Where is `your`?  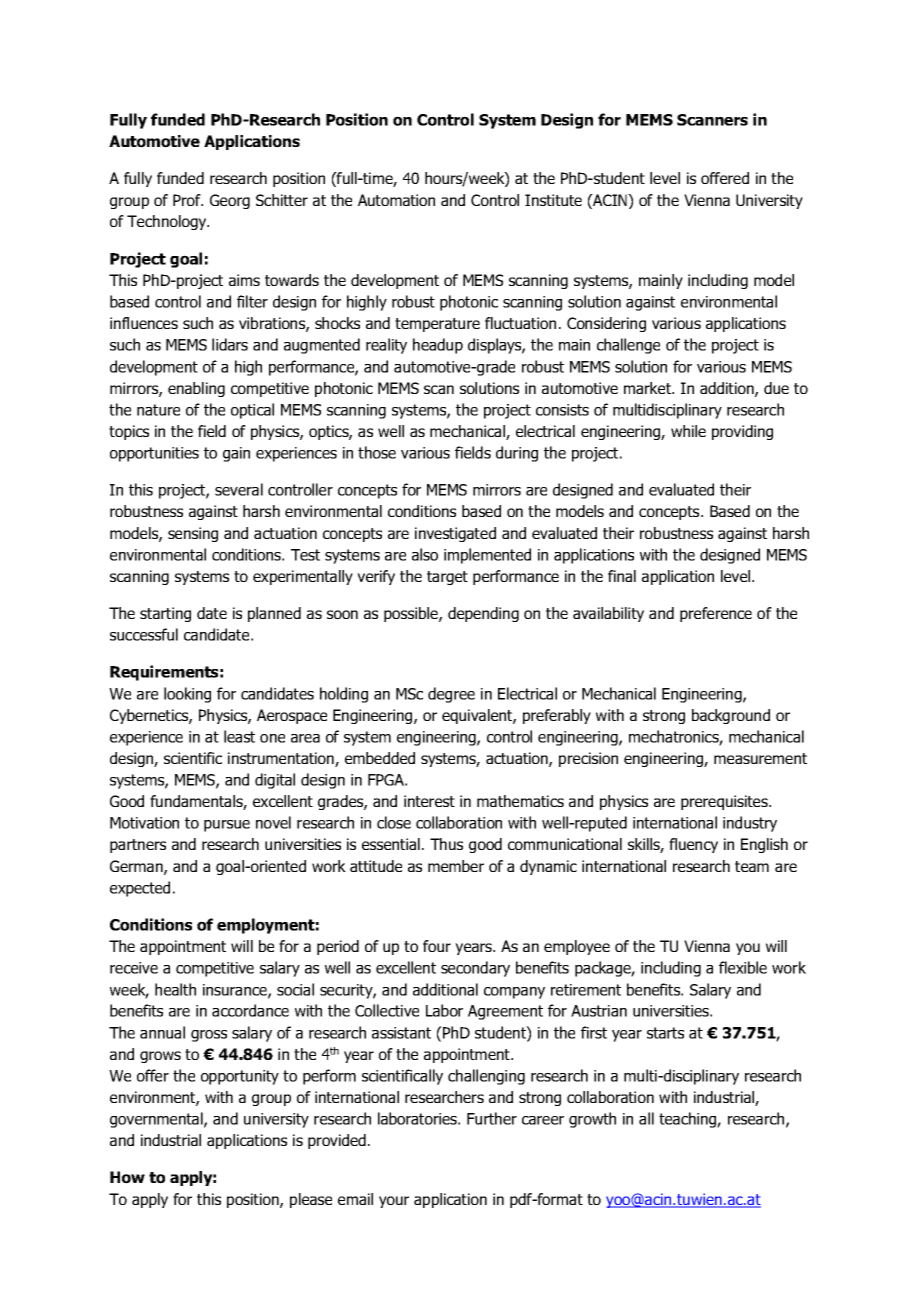
your is located at coordinates (394, 1202).
